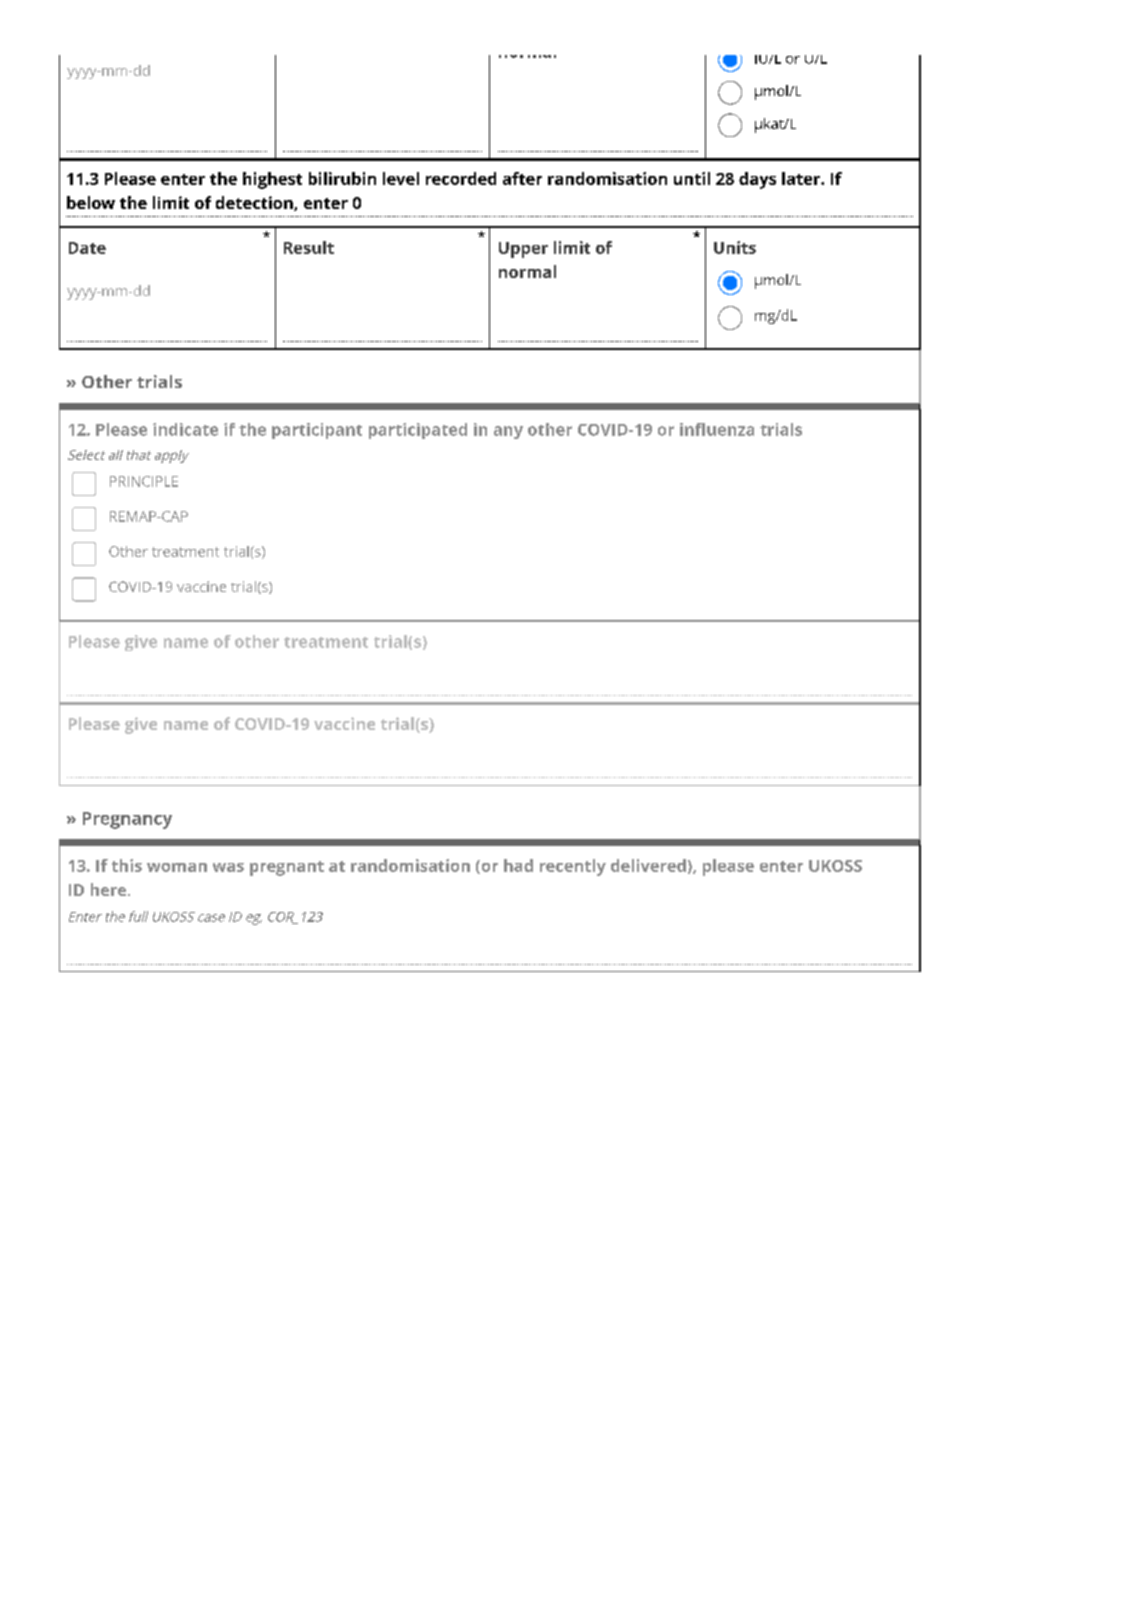  I want to click on level, so click(401, 178).
